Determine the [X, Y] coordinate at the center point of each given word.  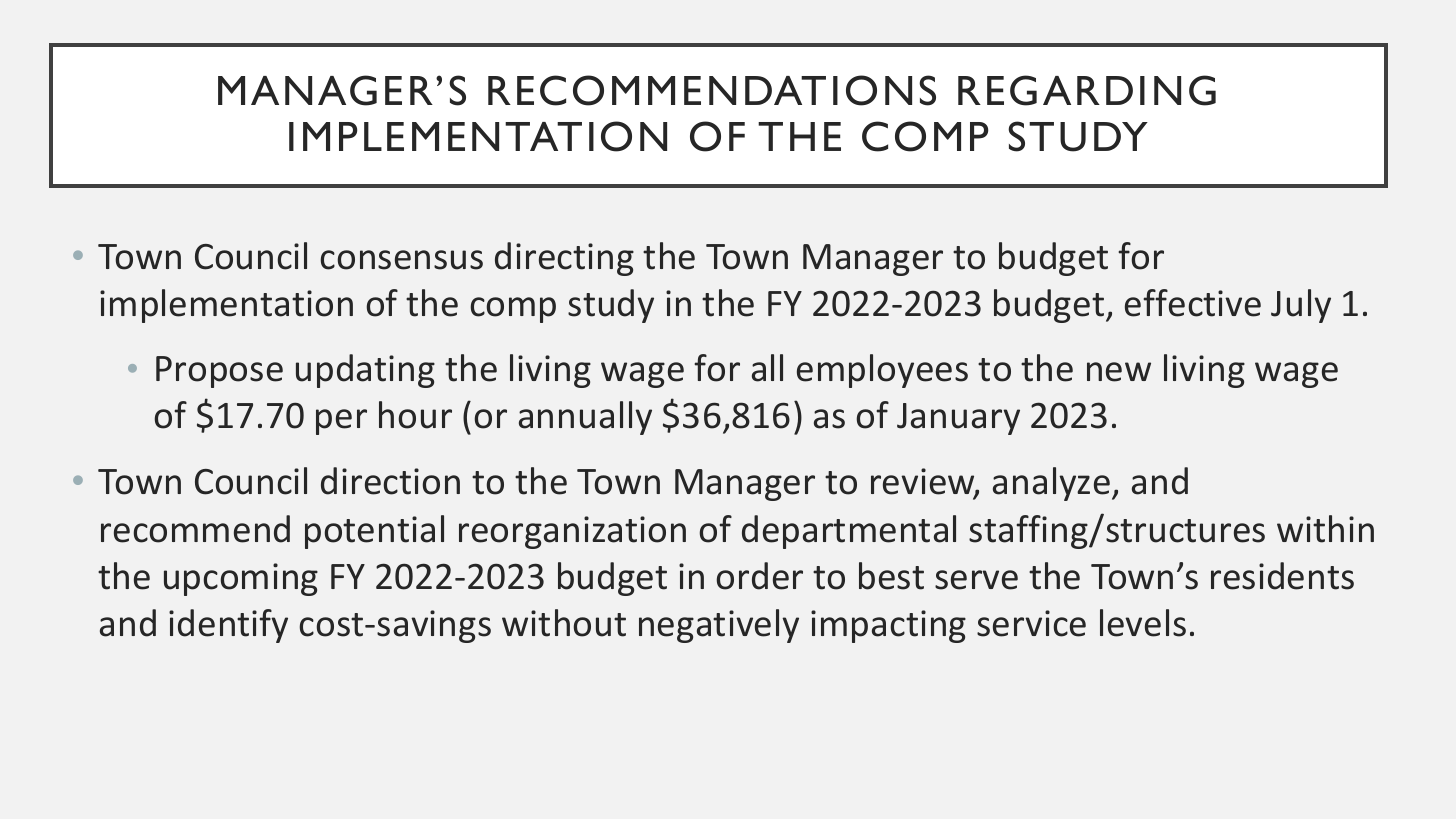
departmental [849, 532]
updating [365, 371]
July [1301, 306]
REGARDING [1087, 90]
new [1119, 372]
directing [564, 259]
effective [1193, 303]
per [341, 422]
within [1325, 529]
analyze [1053, 484]
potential [374, 532]
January [958, 419]
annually [585, 418]
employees [882, 371]
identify [228, 626]
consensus [401, 260]
